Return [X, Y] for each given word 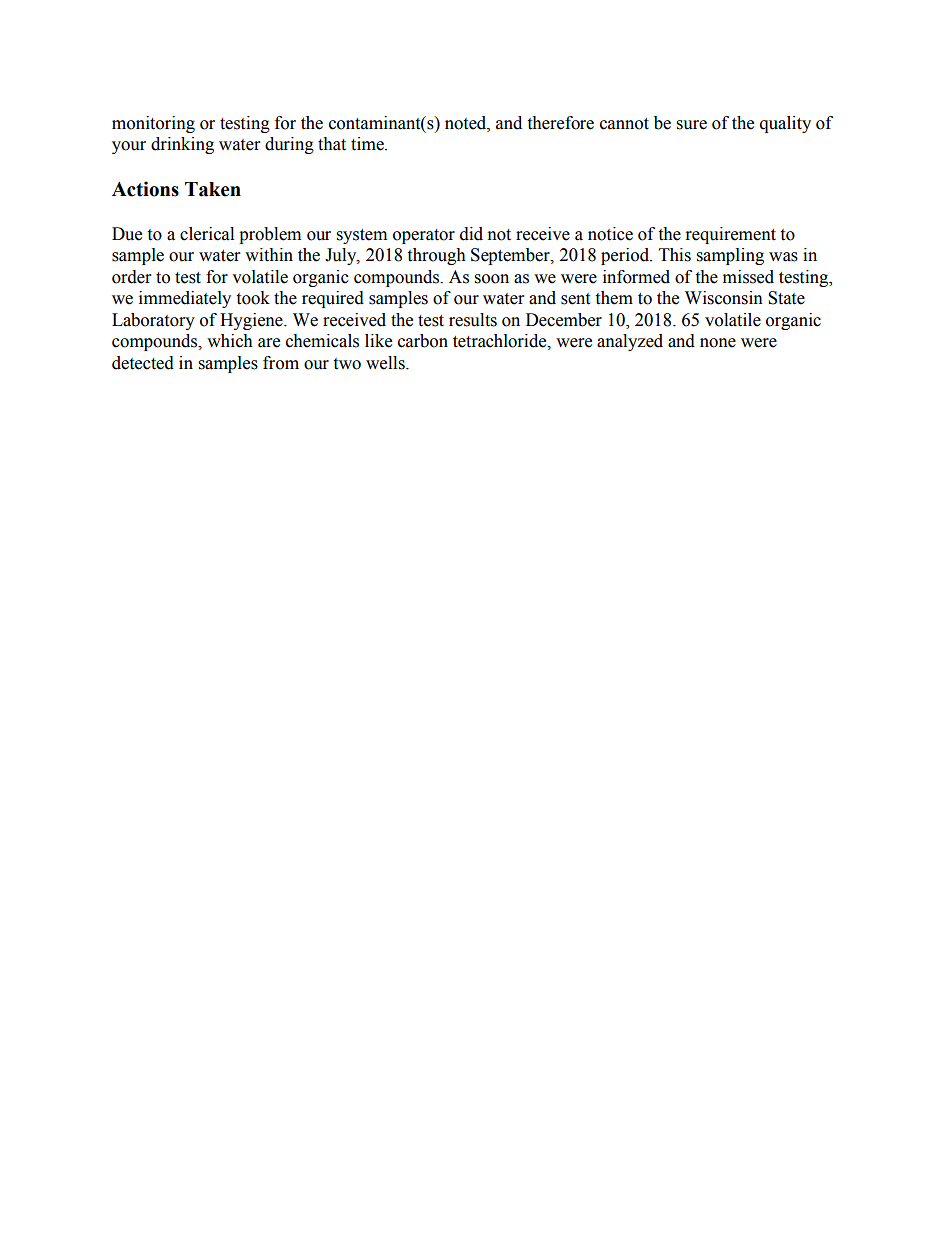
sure [692, 125]
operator [424, 236]
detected [143, 363]
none [718, 343]
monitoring [153, 124]
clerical [207, 234]
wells [386, 363]
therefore [560, 123]
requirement [731, 235]
